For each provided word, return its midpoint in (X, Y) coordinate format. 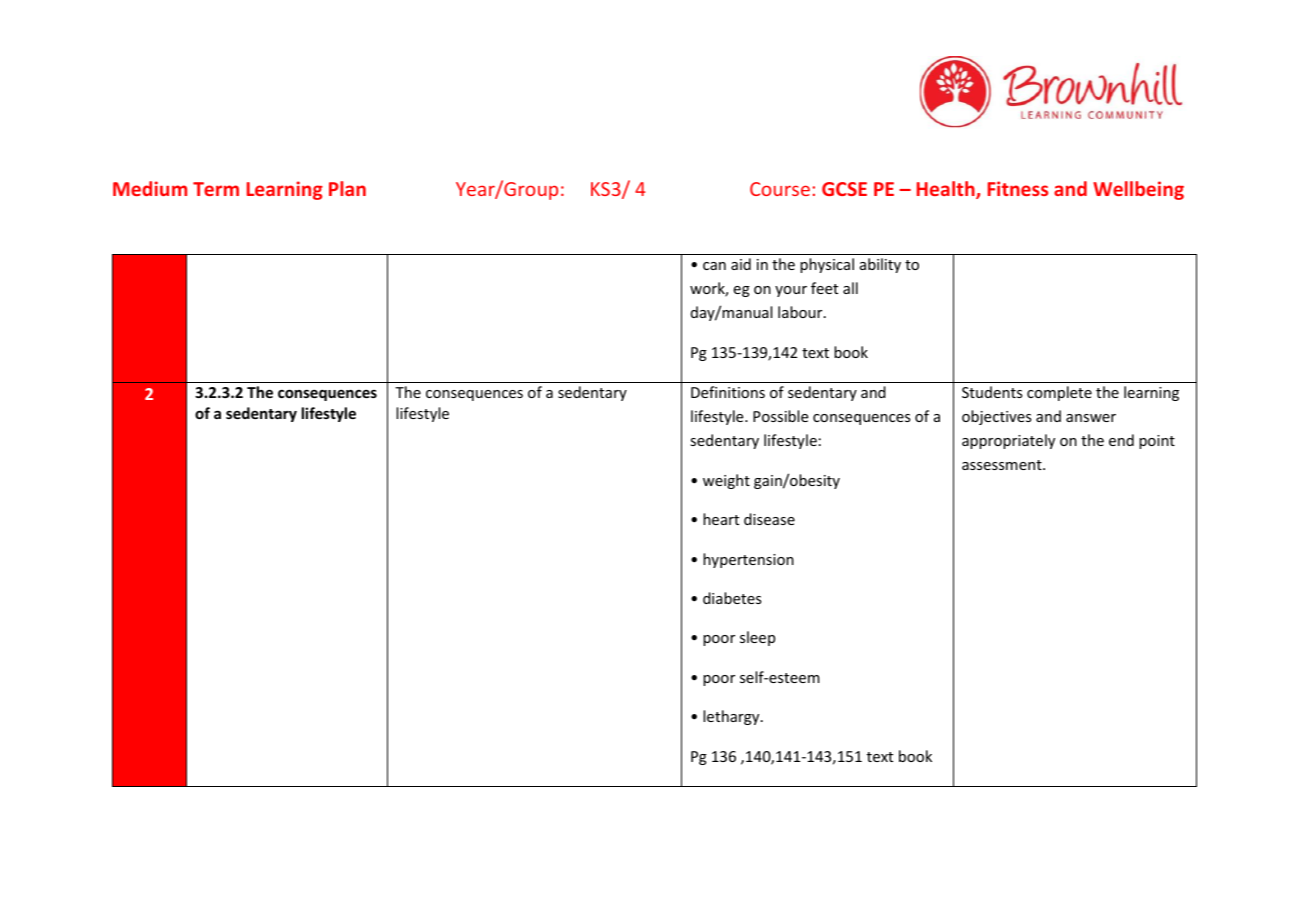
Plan (347, 188)
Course (780, 189)
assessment (1003, 465)
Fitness (1018, 188)
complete (1059, 393)
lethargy (732, 717)
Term (216, 189)
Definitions (728, 392)
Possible (780, 416)
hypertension (748, 560)
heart (721, 519)
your (791, 291)
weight (726, 481)
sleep (757, 638)
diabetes (732, 598)
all (850, 288)
